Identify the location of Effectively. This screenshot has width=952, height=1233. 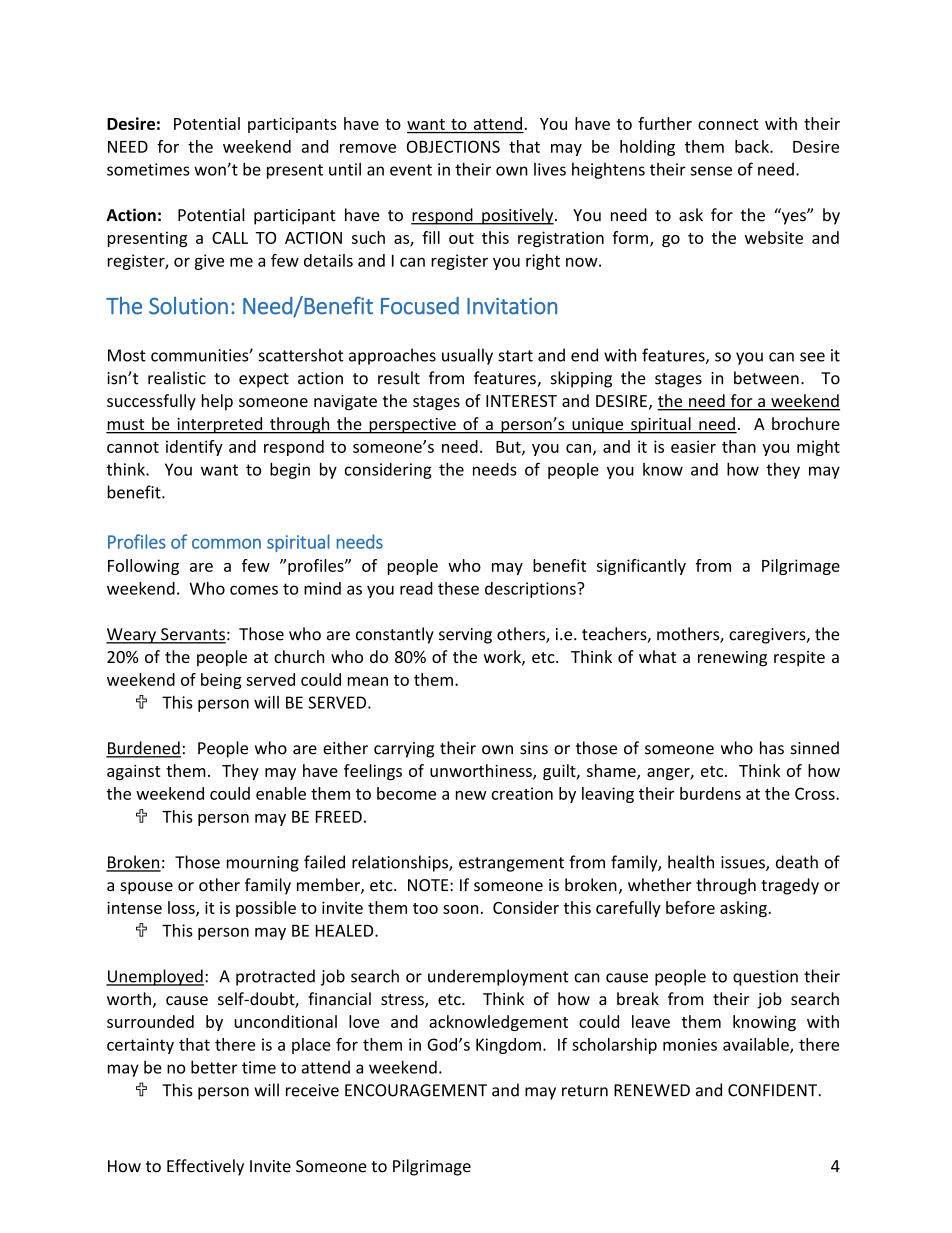
(205, 1167).
